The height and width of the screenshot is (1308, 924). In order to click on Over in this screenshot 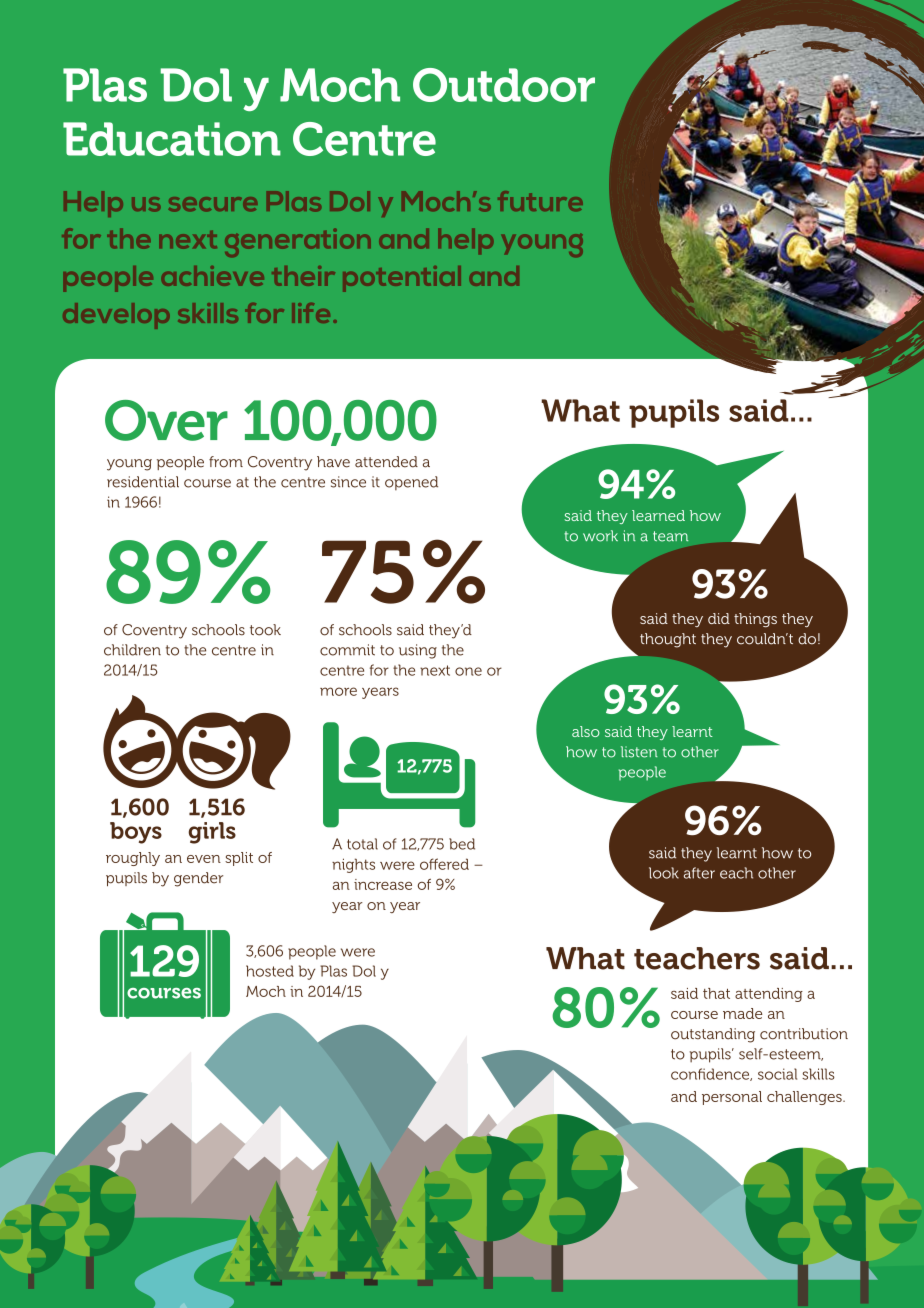, I will do `click(166, 420)`.
